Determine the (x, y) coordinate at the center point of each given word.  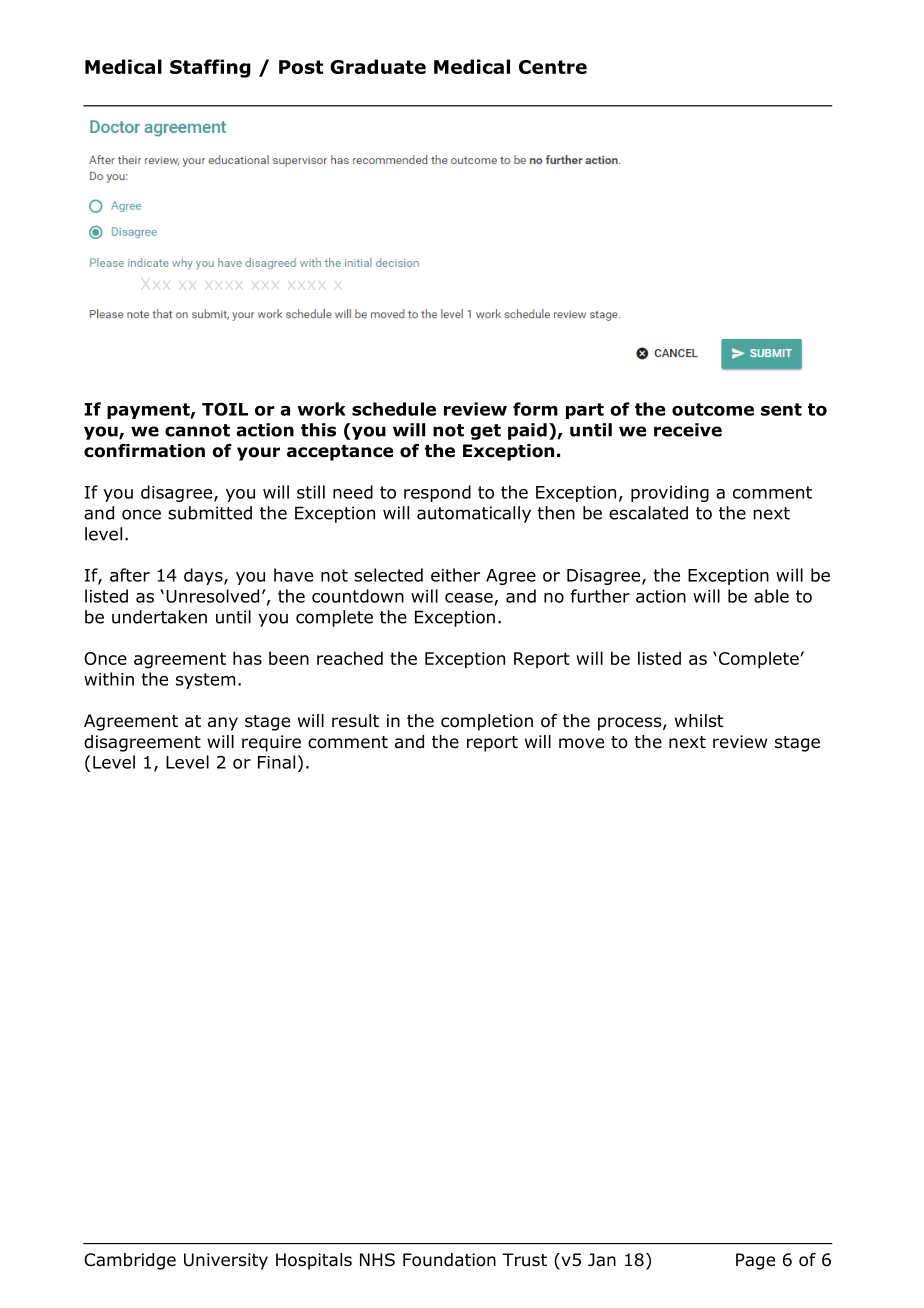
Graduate (378, 66)
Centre (553, 67)
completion (487, 722)
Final (276, 762)
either (455, 575)
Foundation (449, 1260)
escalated (648, 513)
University (226, 1261)
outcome (713, 409)
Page (755, 1261)
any (223, 724)
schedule (394, 409)
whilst (699, 720)
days (204, 576)
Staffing (210, 68)
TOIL (225, 409)
